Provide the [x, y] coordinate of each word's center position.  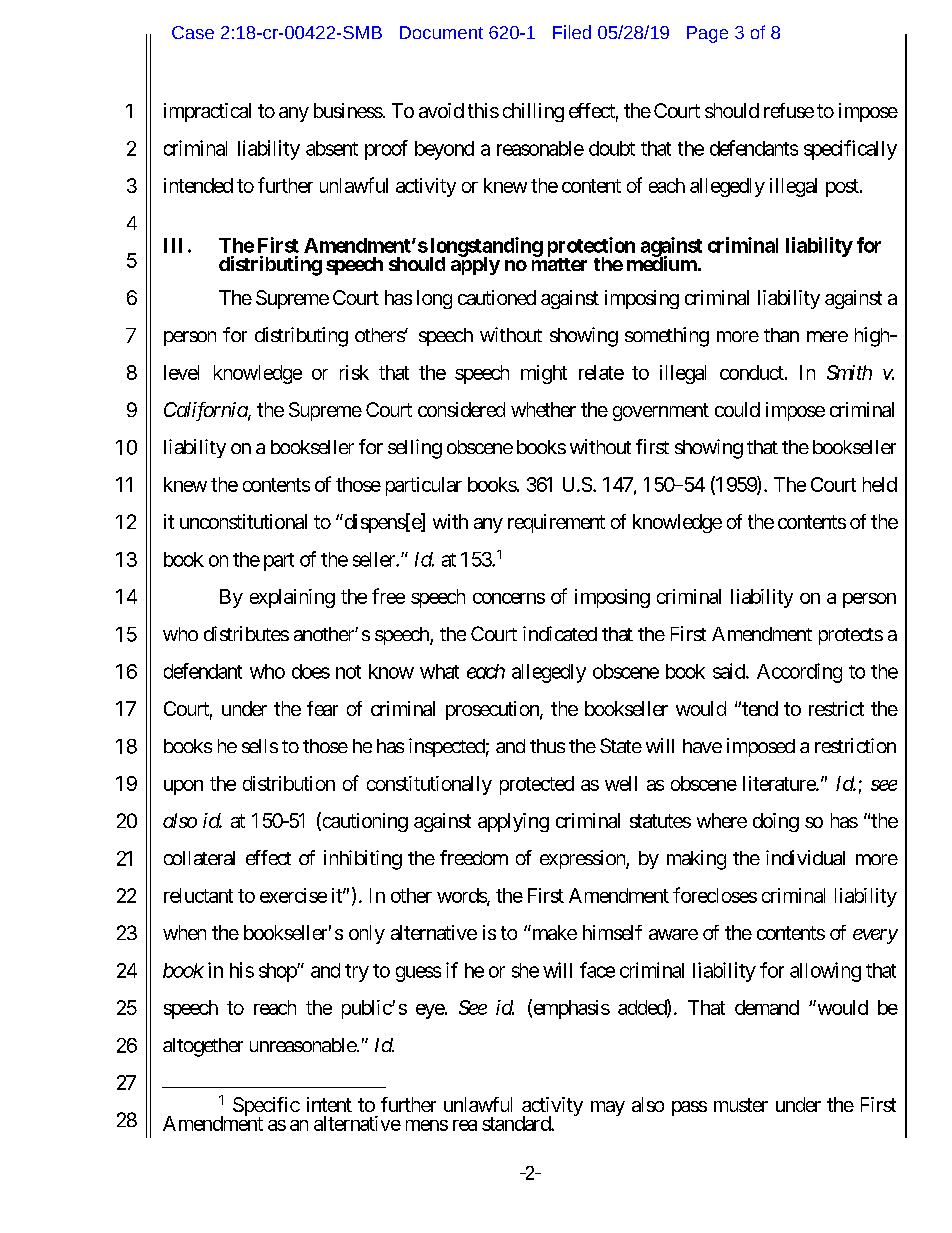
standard [517, 1123]
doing [776, 822]
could [737, 409]
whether [543, 409]
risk [354, 372]
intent [329, 1104]
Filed [572, 32]
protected [537, 785]
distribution [289, 783]
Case [193, 32]
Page [707, 34]
